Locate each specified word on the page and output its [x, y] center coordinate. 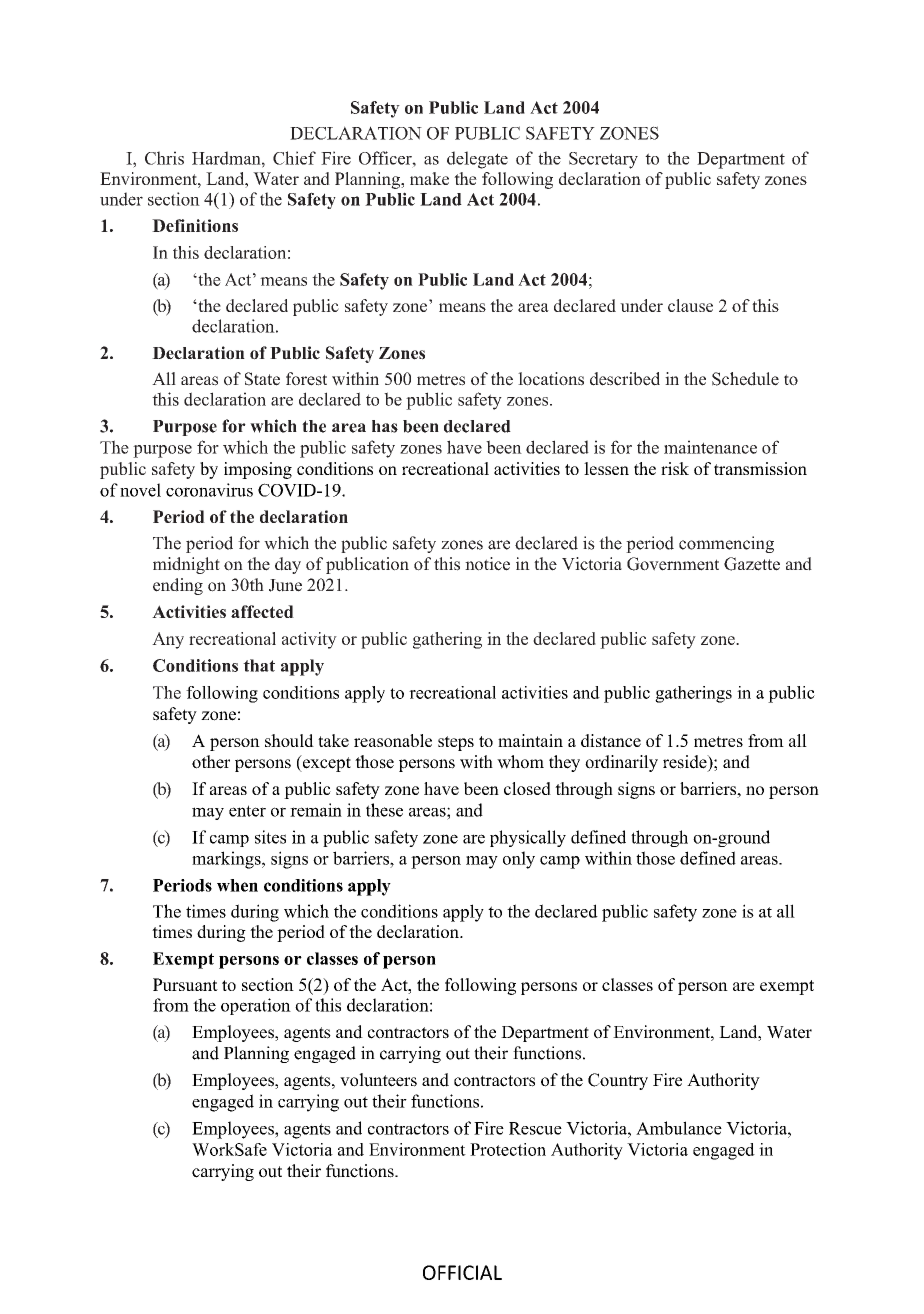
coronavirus [209, 490]
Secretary [603, 160]
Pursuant [185, 984]
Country [618, 1081]
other [211, 762]
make [429, 178]
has [385, 426]
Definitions [195, 225]
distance [611, 740]
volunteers [378, 1080]
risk [675, 468]
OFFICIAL [462, 1272]
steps [456, 743]
